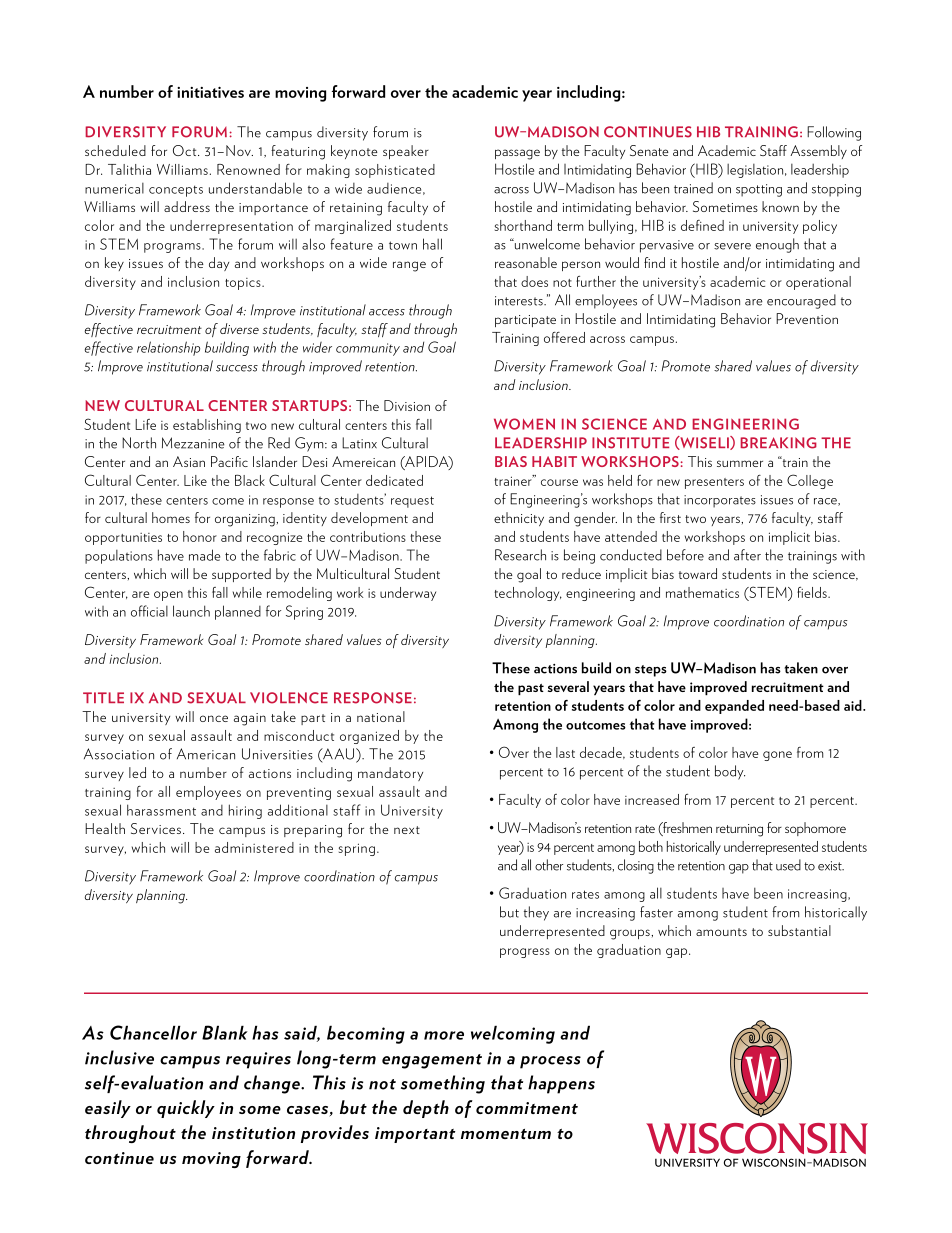 This page has height=1233, width=952. I want to click on technology, so click(528, 594).
